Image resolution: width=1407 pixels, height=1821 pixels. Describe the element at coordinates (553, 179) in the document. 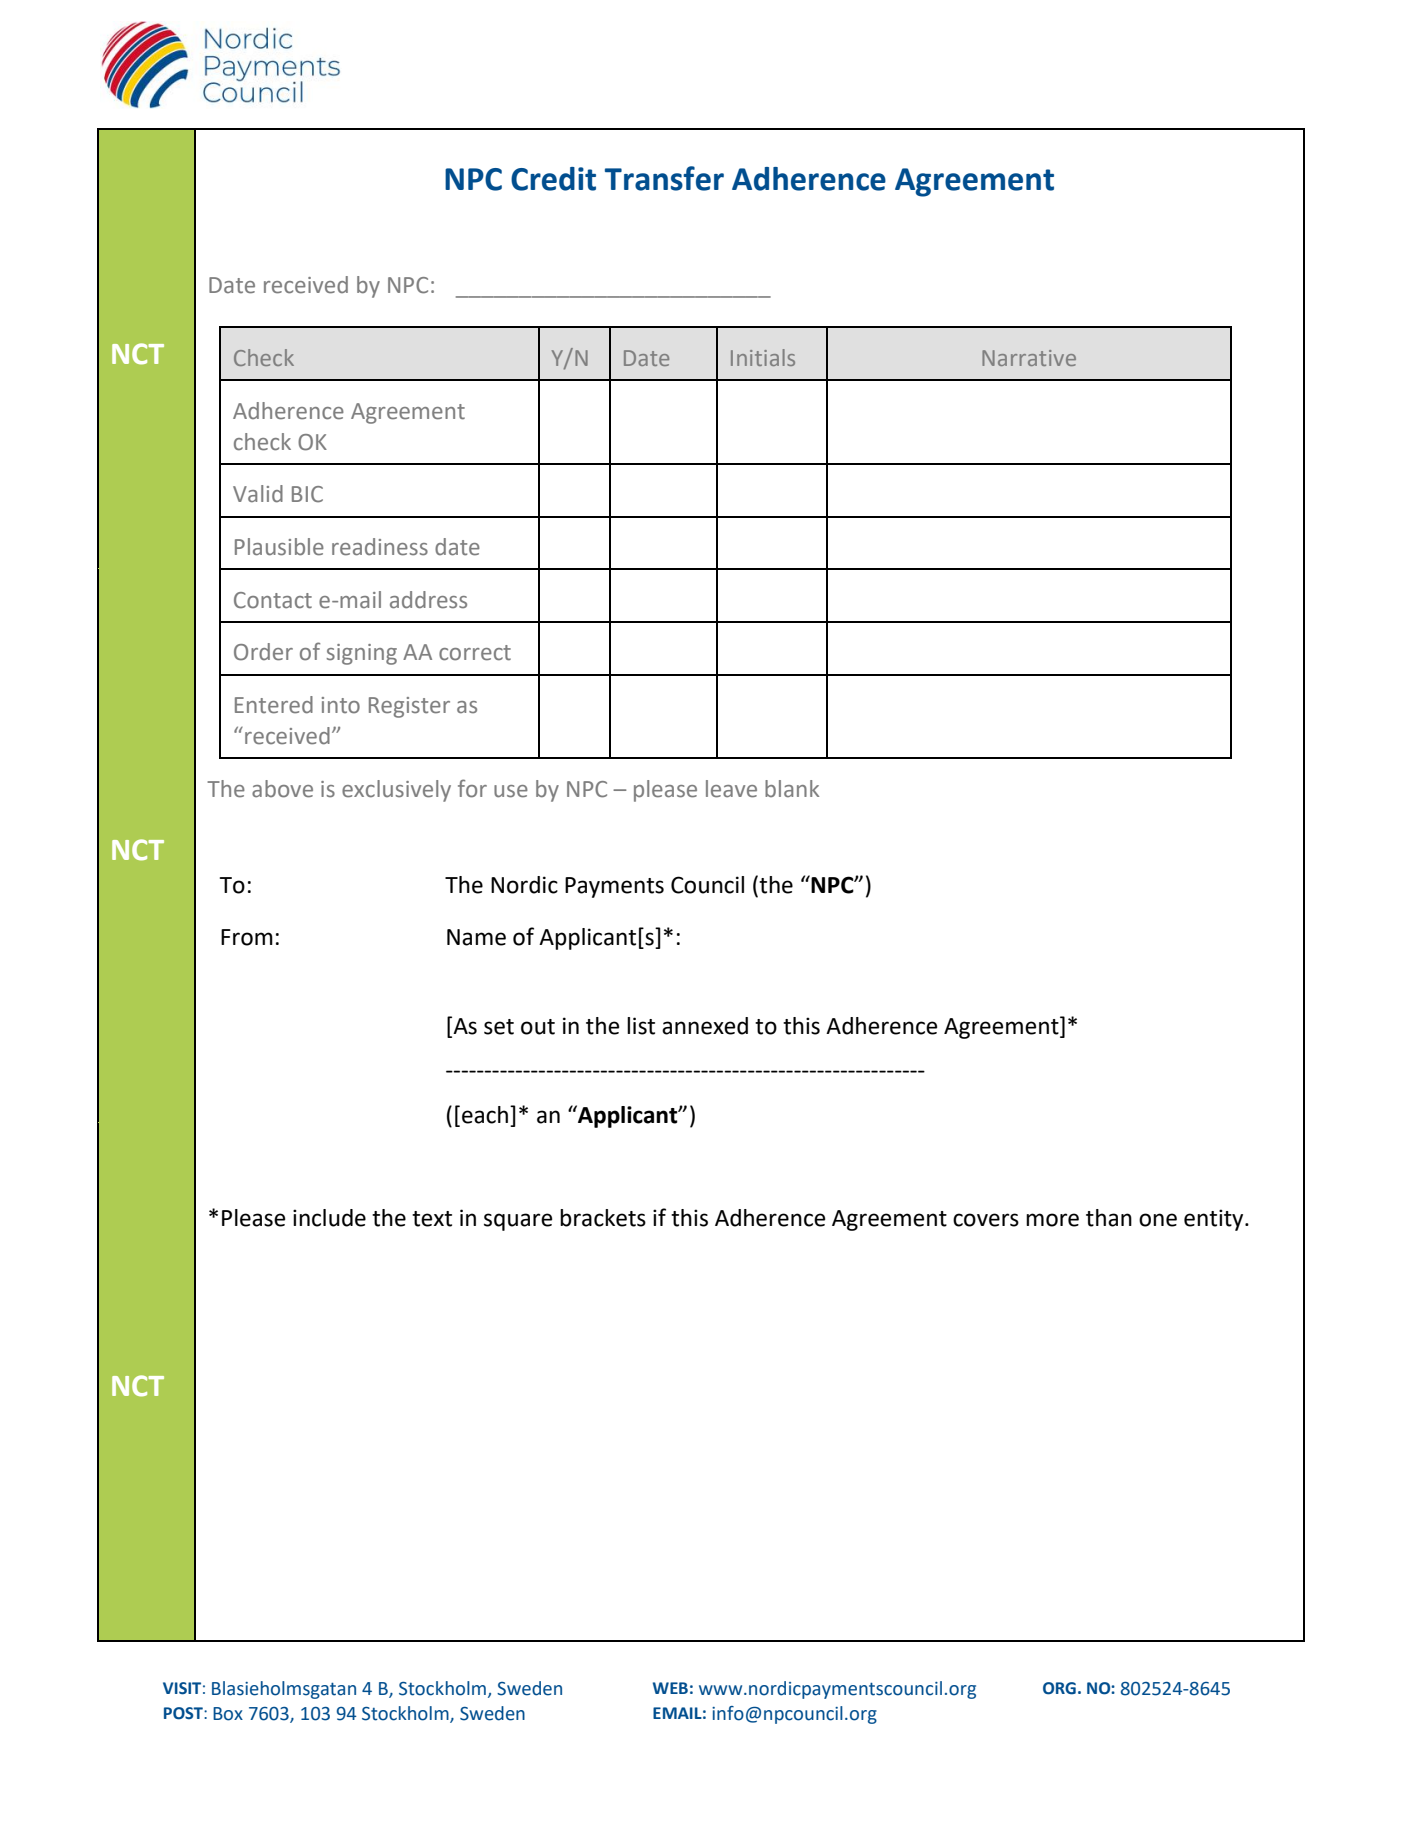

I see `Credit` at that location.
